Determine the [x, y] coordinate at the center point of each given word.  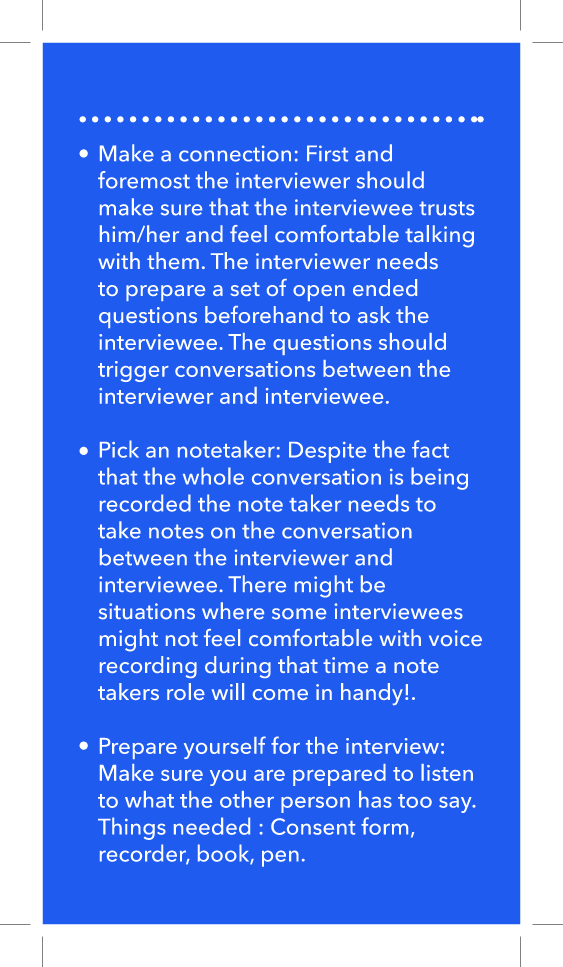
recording [148, 667]
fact [430, 449]
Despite [327, 452]
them [173, 260]
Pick [119, 449]
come [280, 694]
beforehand [264, 314]
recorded [145, 503]
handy [372, 694]
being [439, 478]
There [257, 584]
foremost [144, 180]
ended [385, 287]
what [149, 799]
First [327, 153]
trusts [446, 208]
